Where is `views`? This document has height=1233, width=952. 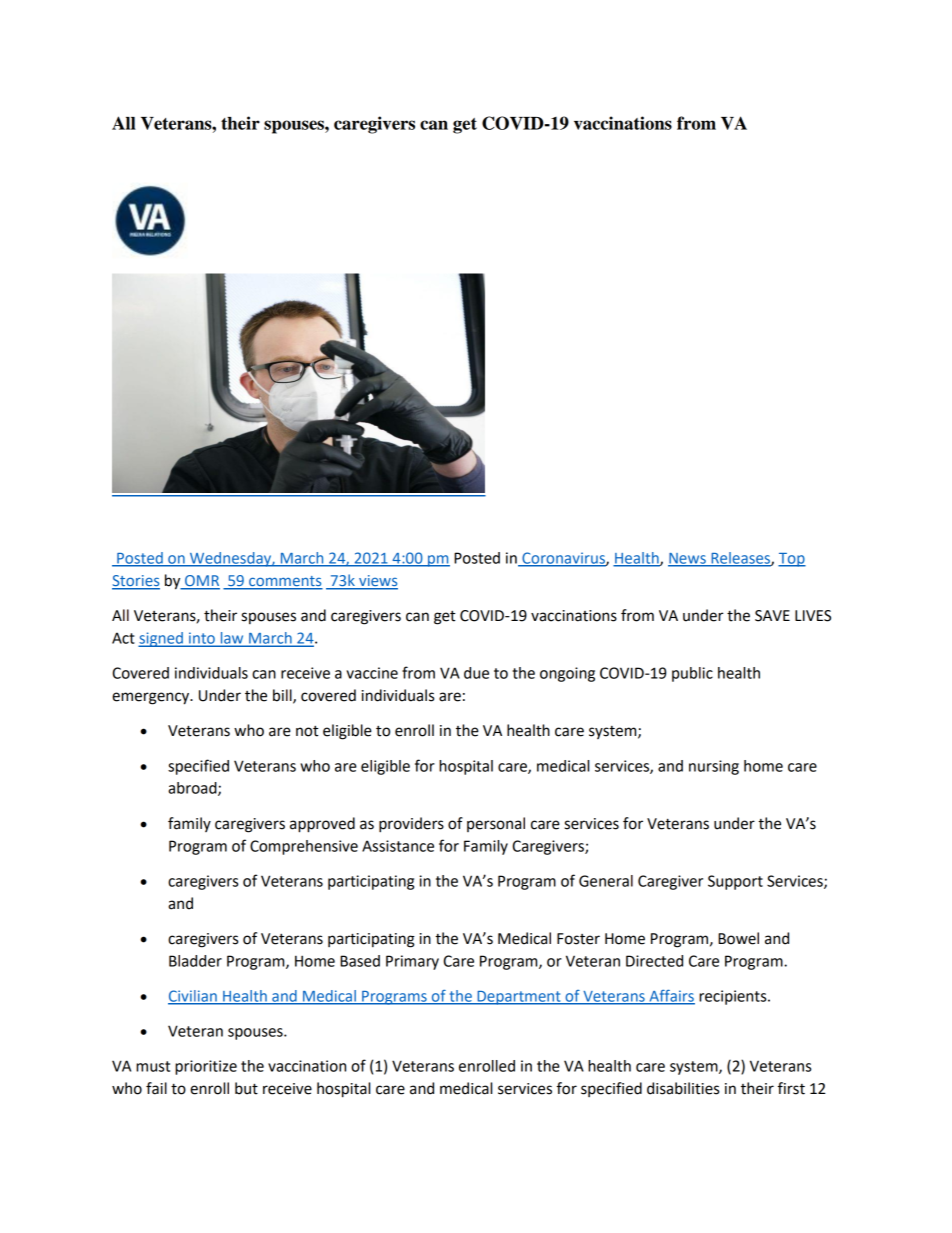 views is located at coordinates (377, 582).
